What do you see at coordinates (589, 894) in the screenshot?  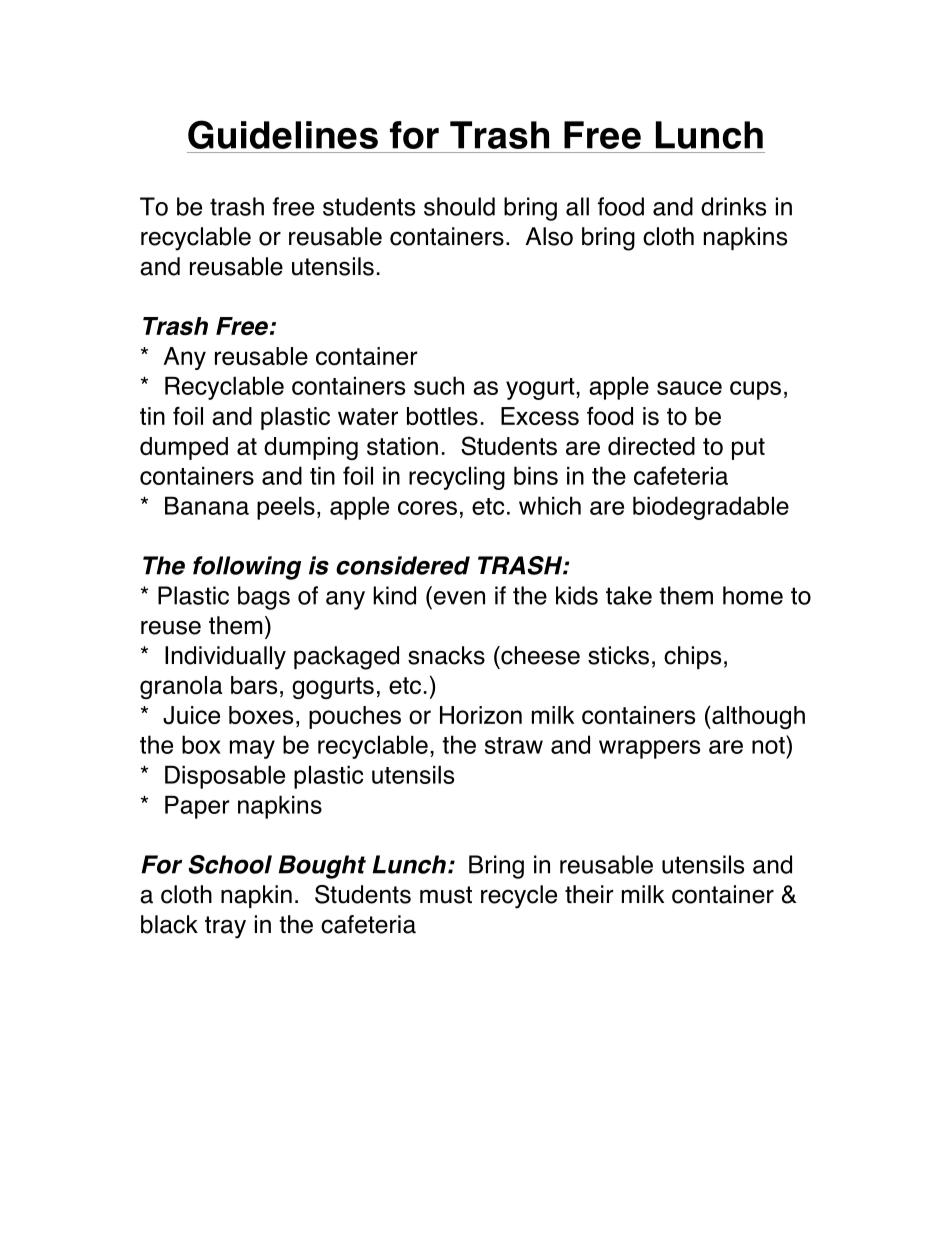 I see `their` at bounding box center [589, 894].
